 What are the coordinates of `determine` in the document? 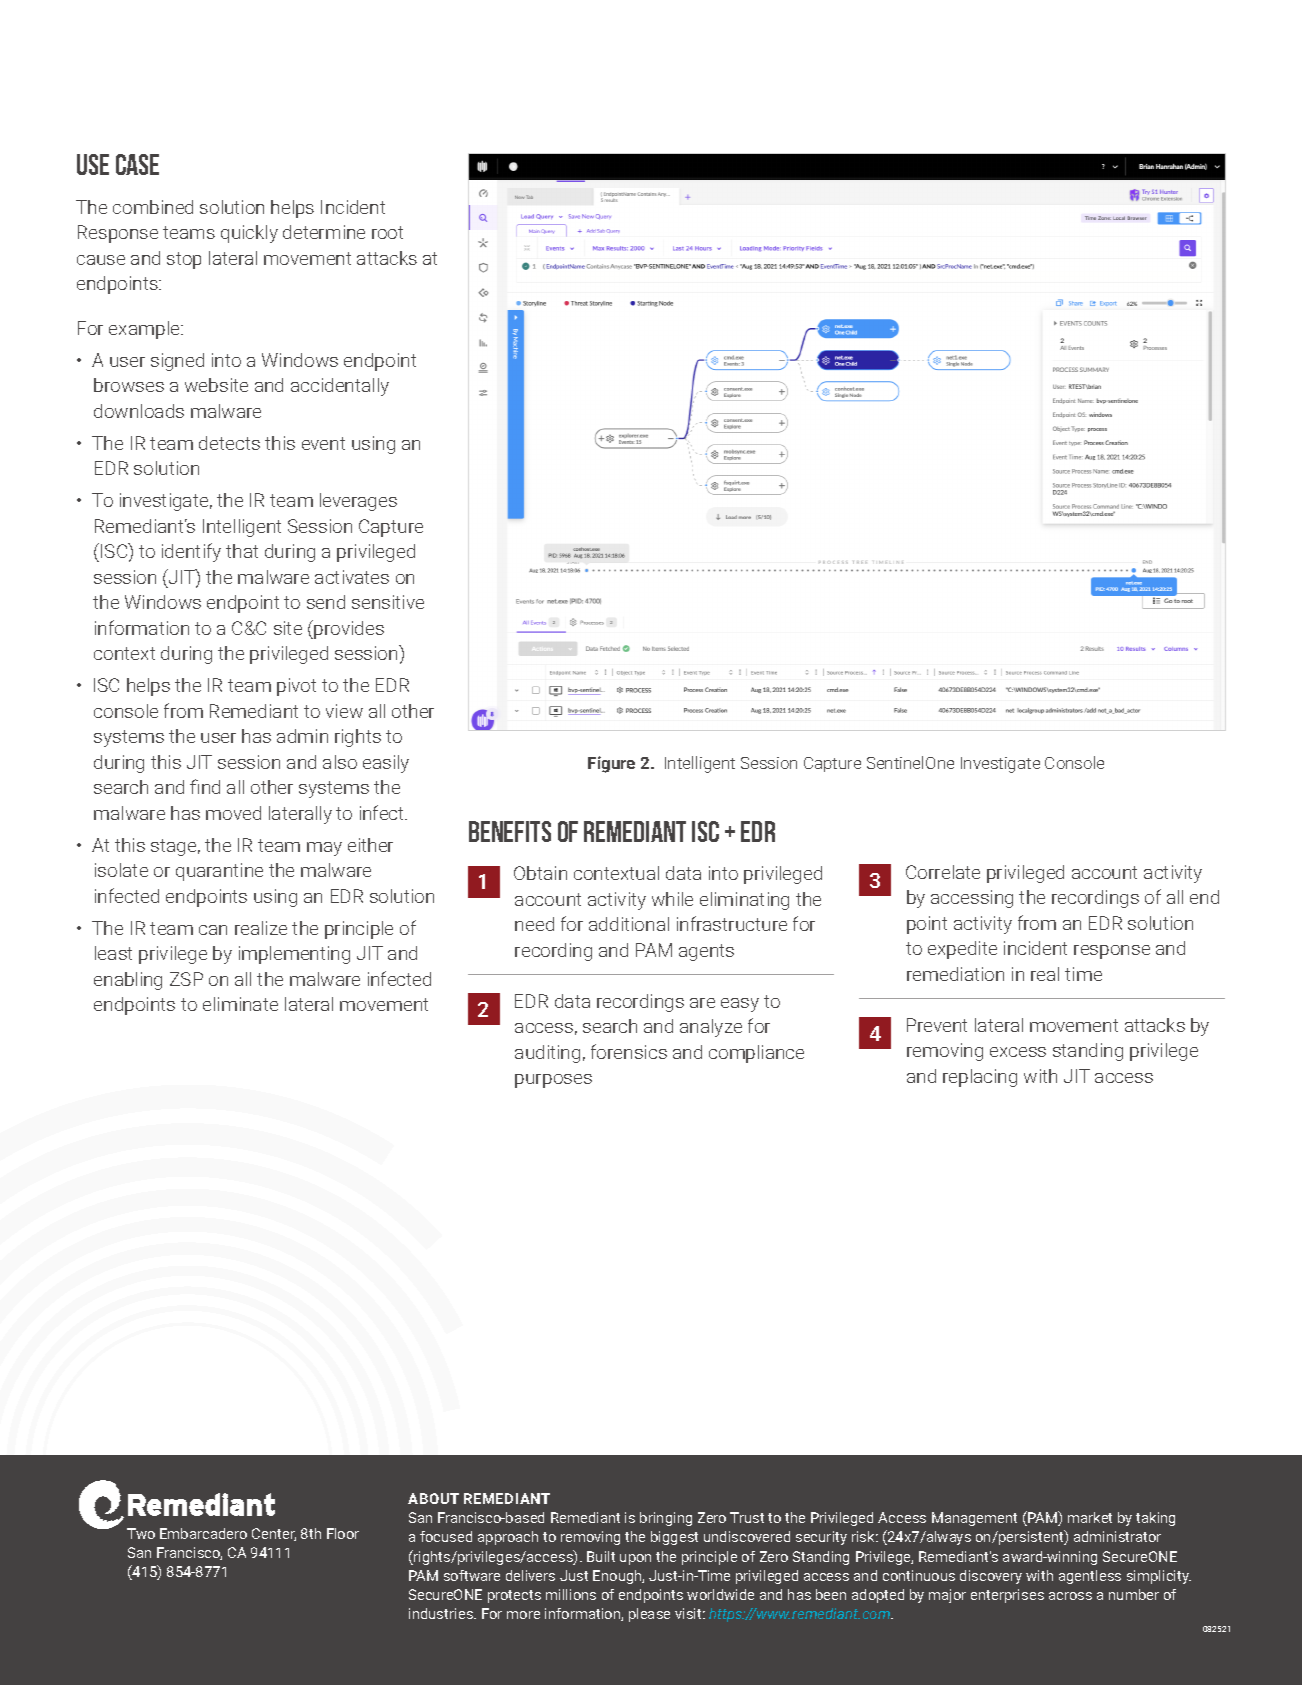 It's located at (324, 232).
